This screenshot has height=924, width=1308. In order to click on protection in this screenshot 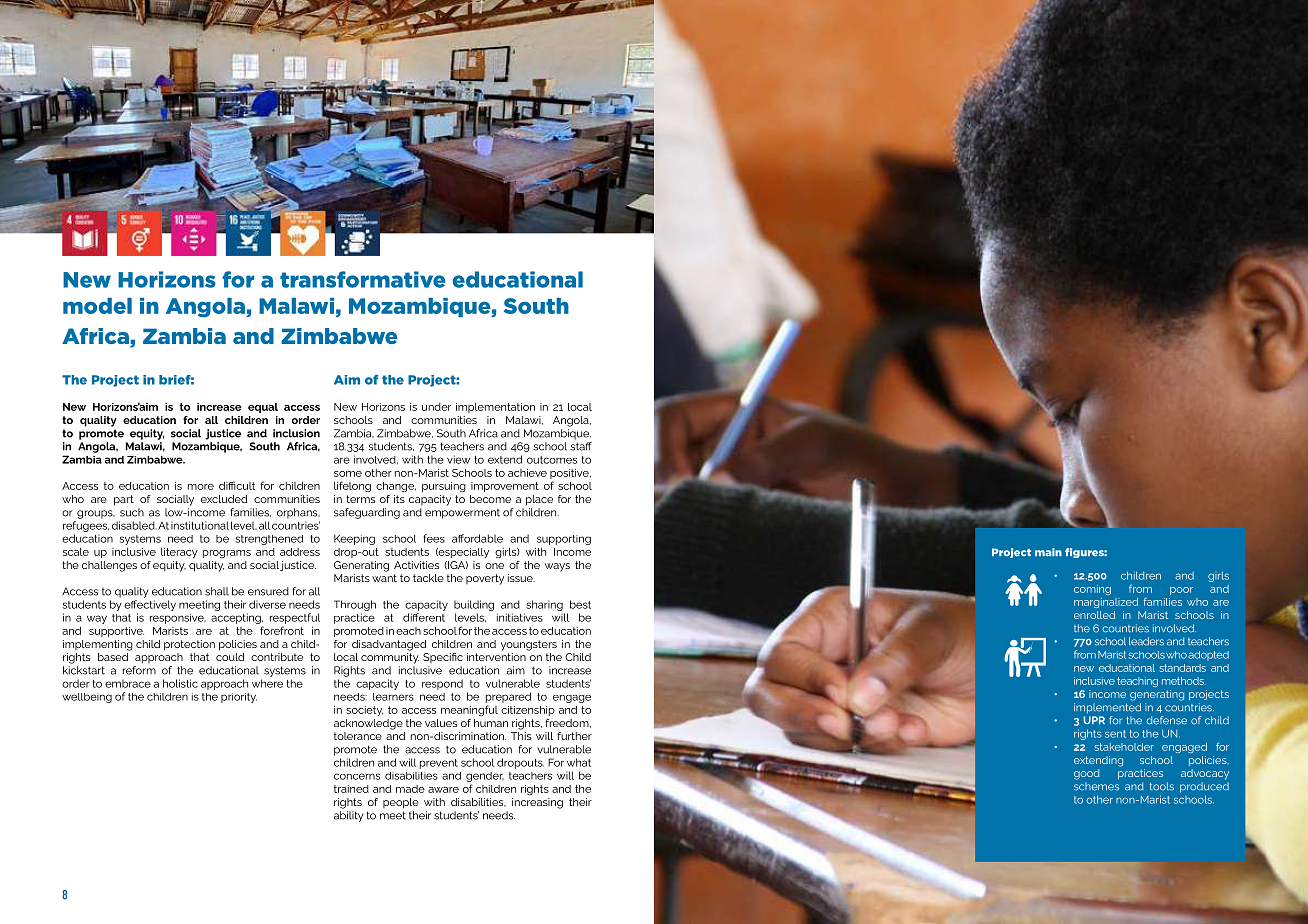, I will do `click(189, 645)`.
